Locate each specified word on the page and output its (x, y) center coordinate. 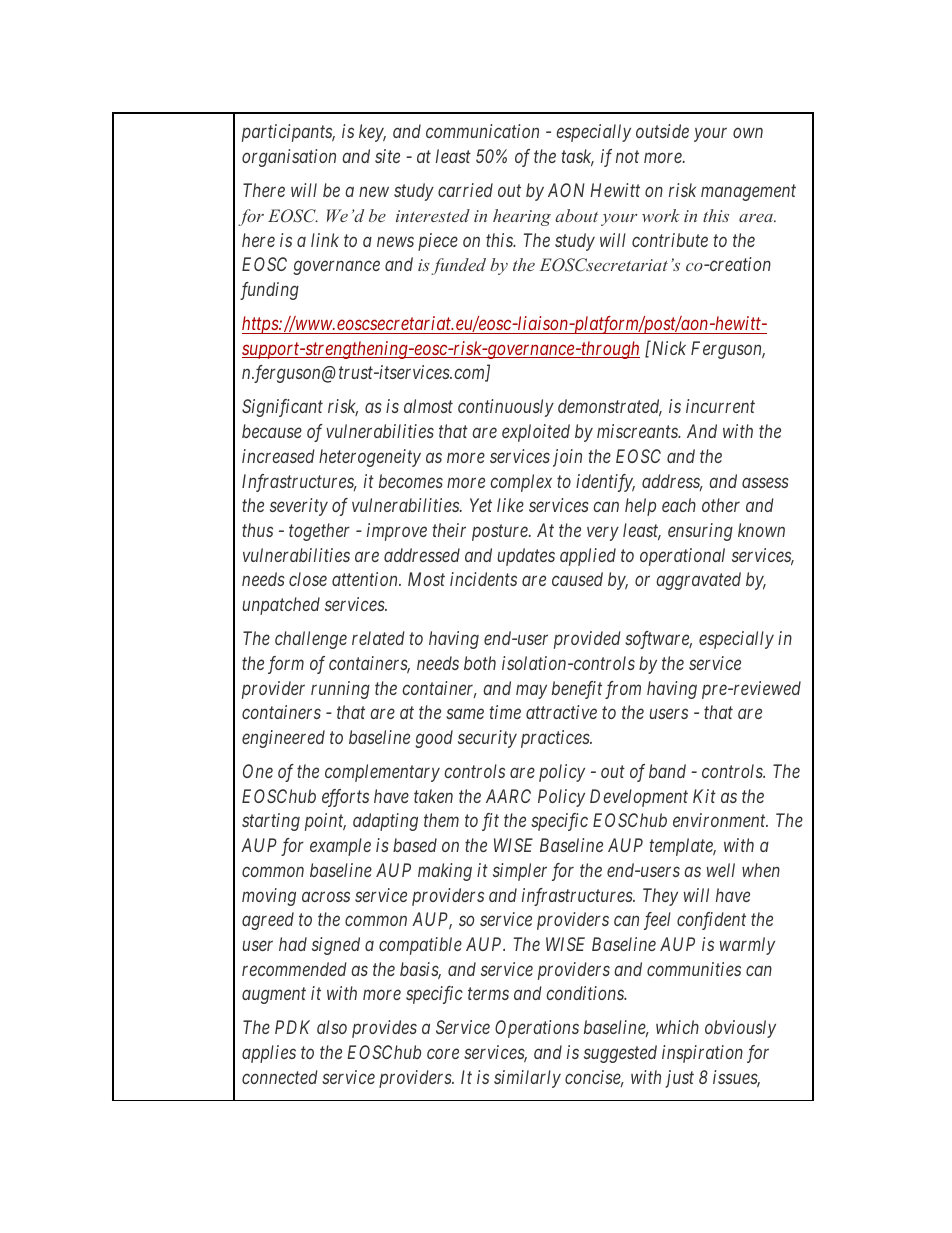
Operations (537, 1029)
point (325, 822)
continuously (506, 408)
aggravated (698, 581)
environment (720, 820)
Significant (282, 408)
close (308, 579)
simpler (520, 872)
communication (482, 131)
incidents (483, 579)
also (332, 1027)
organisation (289, 158)
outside (662, 131)
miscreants (638, 431)
